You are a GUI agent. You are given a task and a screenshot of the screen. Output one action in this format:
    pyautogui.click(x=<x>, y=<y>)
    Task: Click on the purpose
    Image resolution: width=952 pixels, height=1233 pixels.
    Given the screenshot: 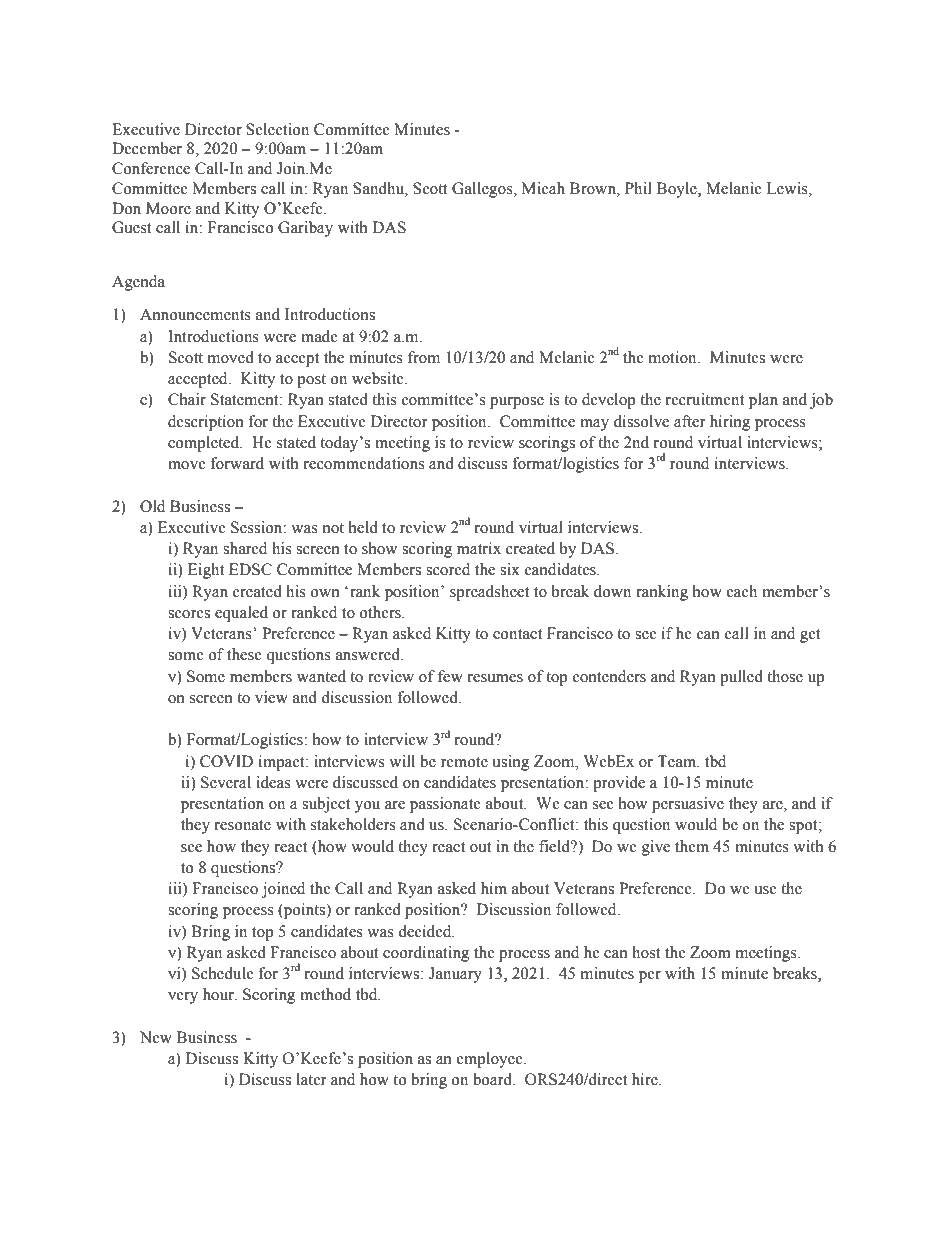 What is the action you would take?
    pyautogui.click(x=517, y=403)
